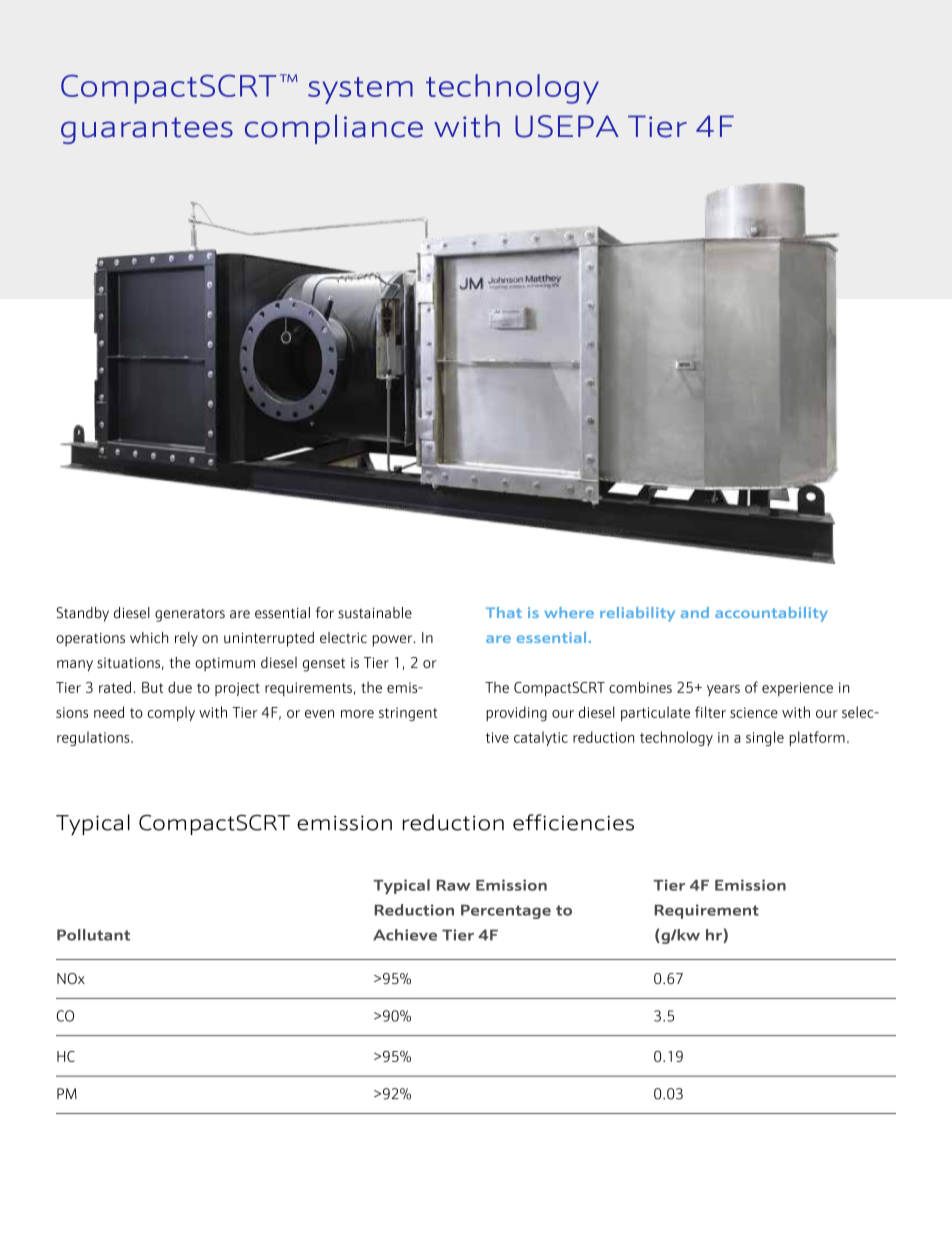  I want to click on system, so click(360, 90).
